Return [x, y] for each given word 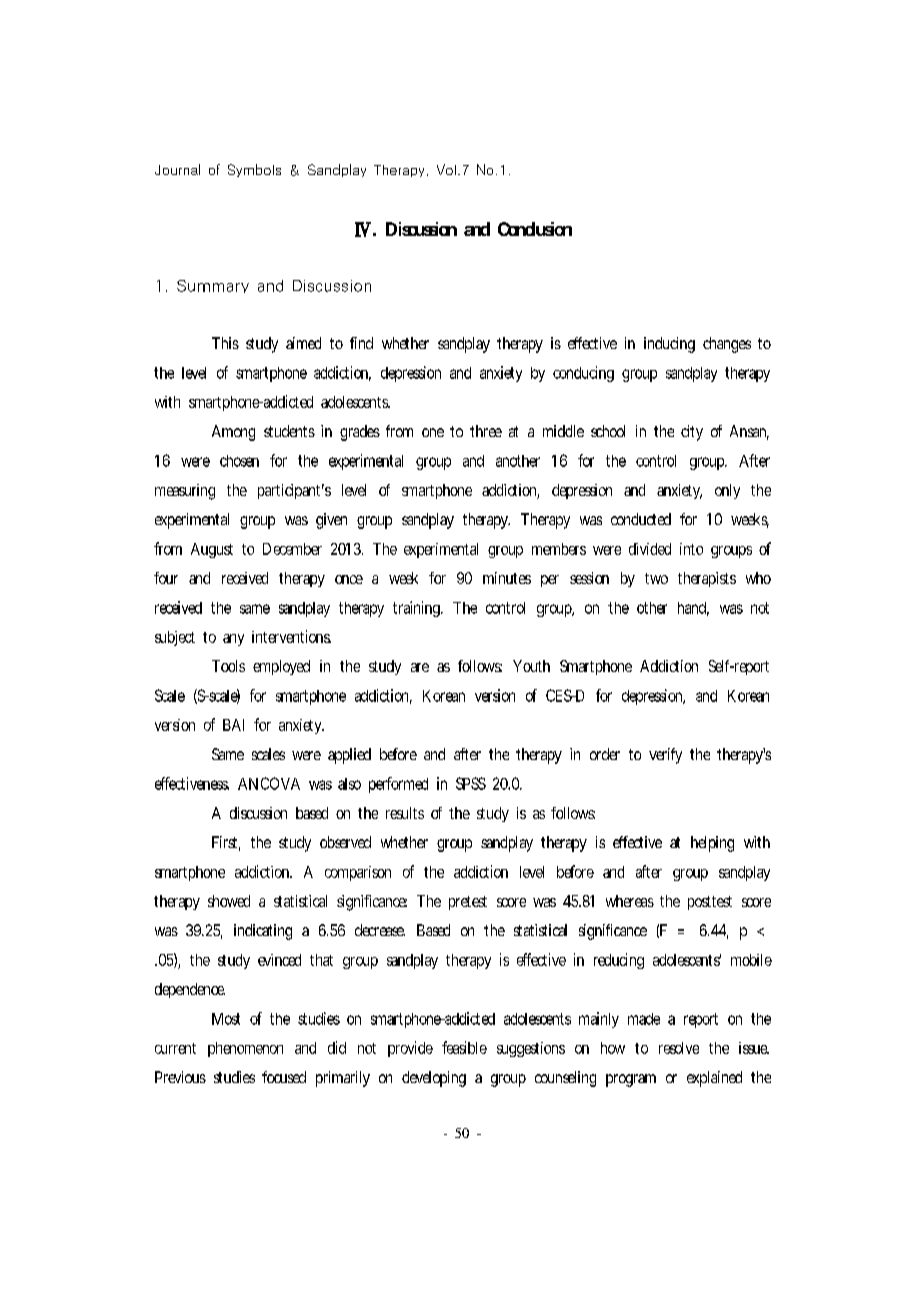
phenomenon [245, 1049]
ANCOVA [269, 783]
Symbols [254, 170]
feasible [464, 1047]
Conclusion [535, 229]
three [486, 431]
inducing [669, 345]
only [727, 491]
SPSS [471, 783]
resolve [679, 1048]
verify [665, 756]
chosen [239, 461]
